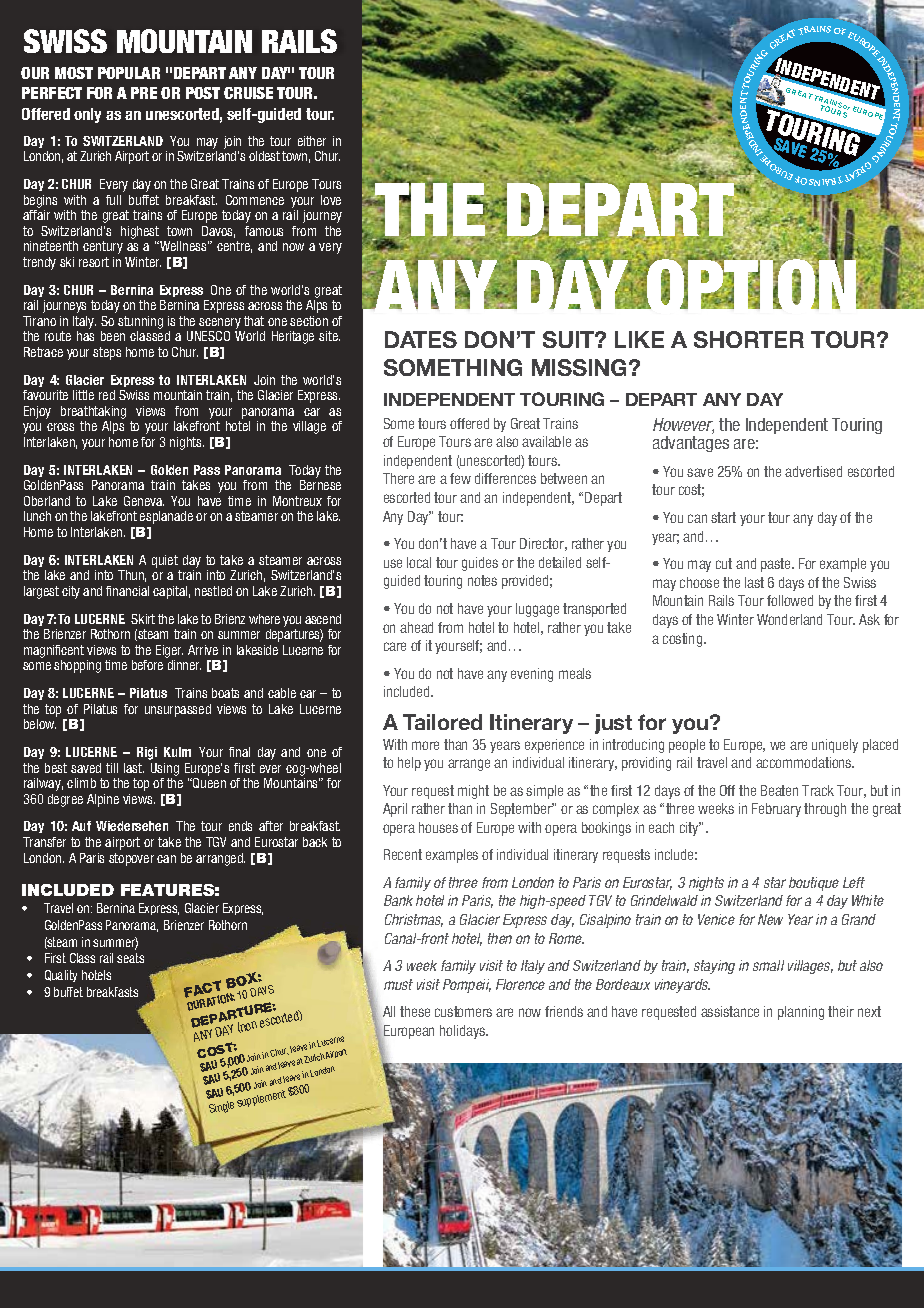  I want to click on uniquely, so click(835, 746).
